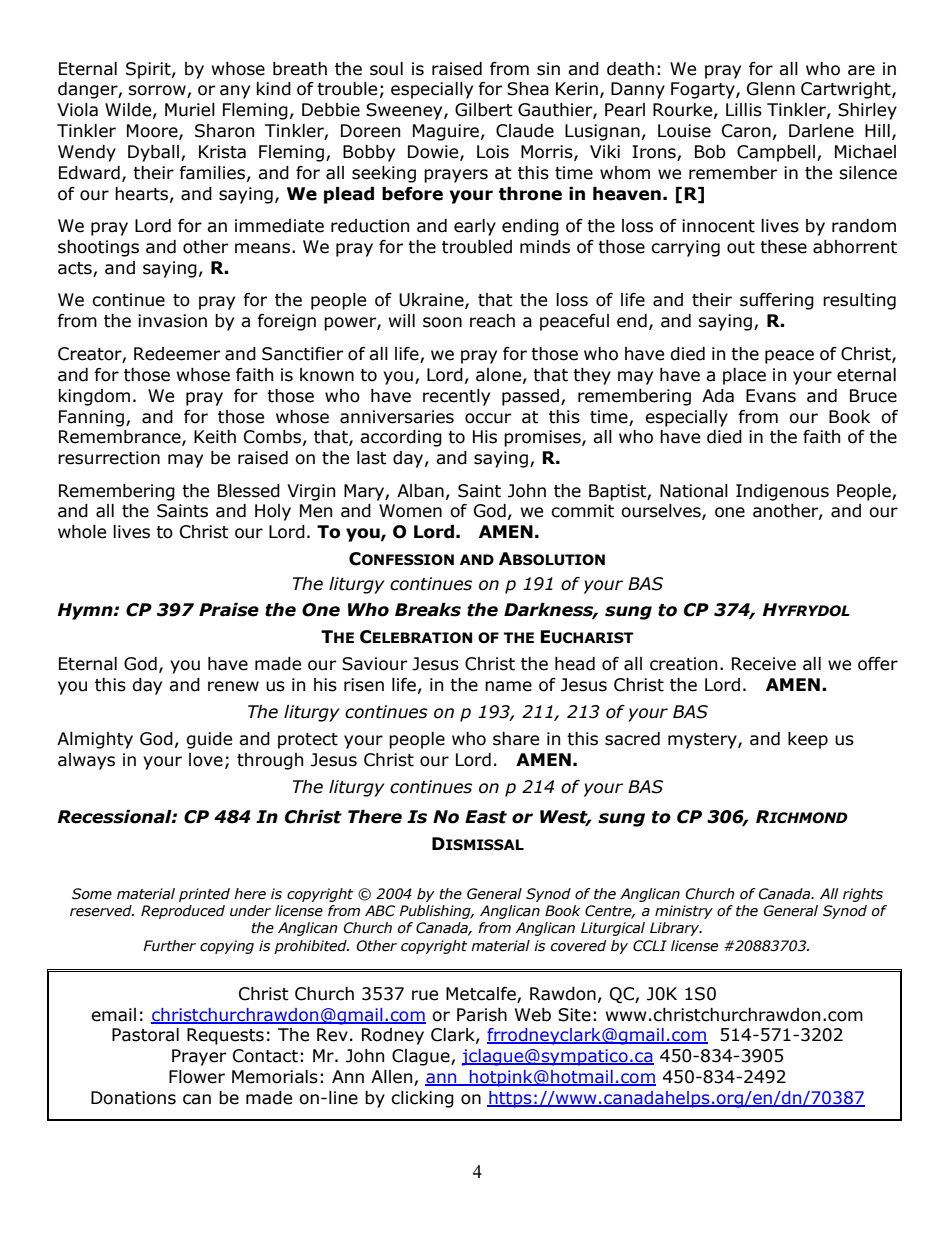 Image resolution: width=952 pixels, height=1233 pixels. I want to click on Redeemer, so click(177, 354).
